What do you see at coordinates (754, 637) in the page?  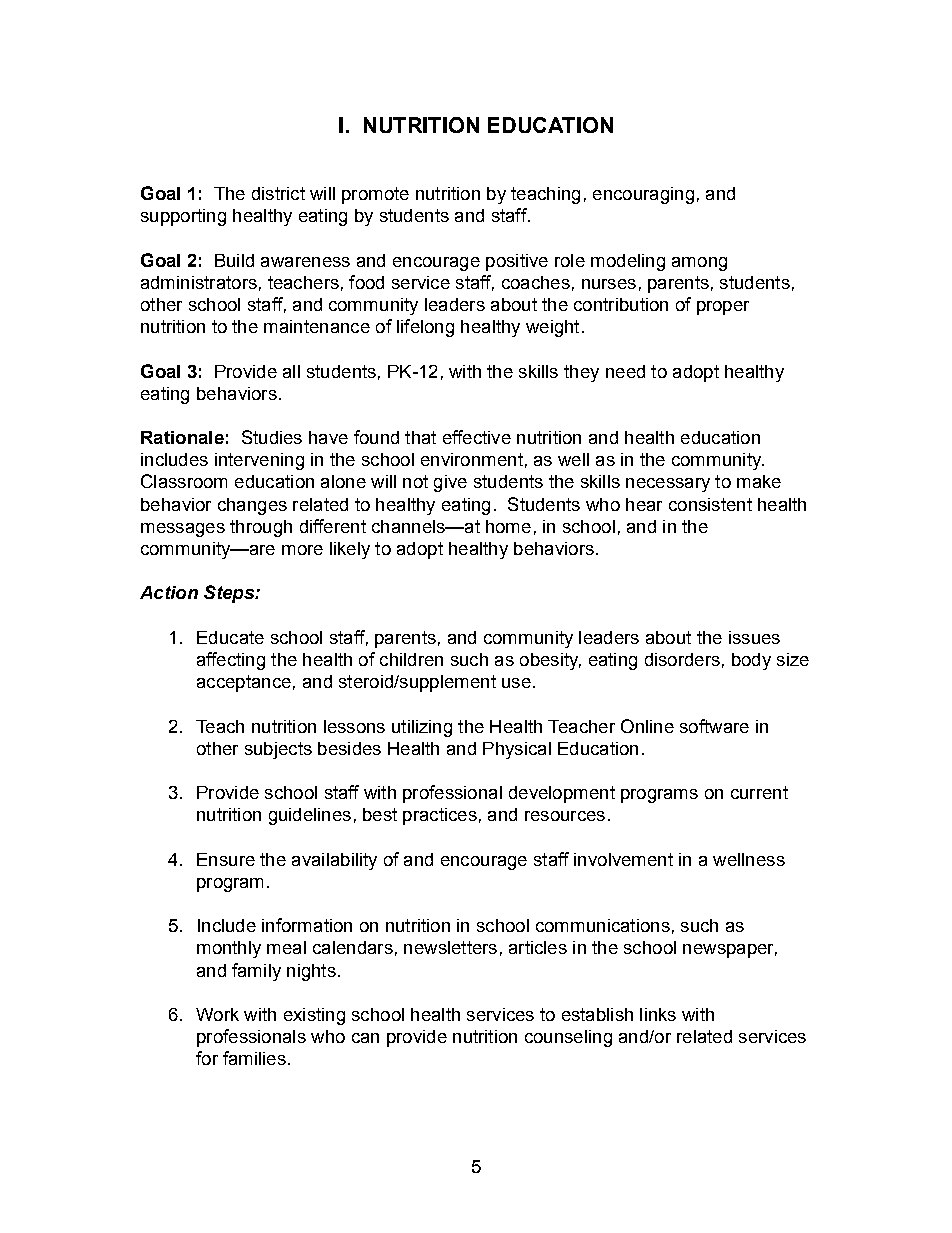 I see `issues` at bounding box center [754, 637].
